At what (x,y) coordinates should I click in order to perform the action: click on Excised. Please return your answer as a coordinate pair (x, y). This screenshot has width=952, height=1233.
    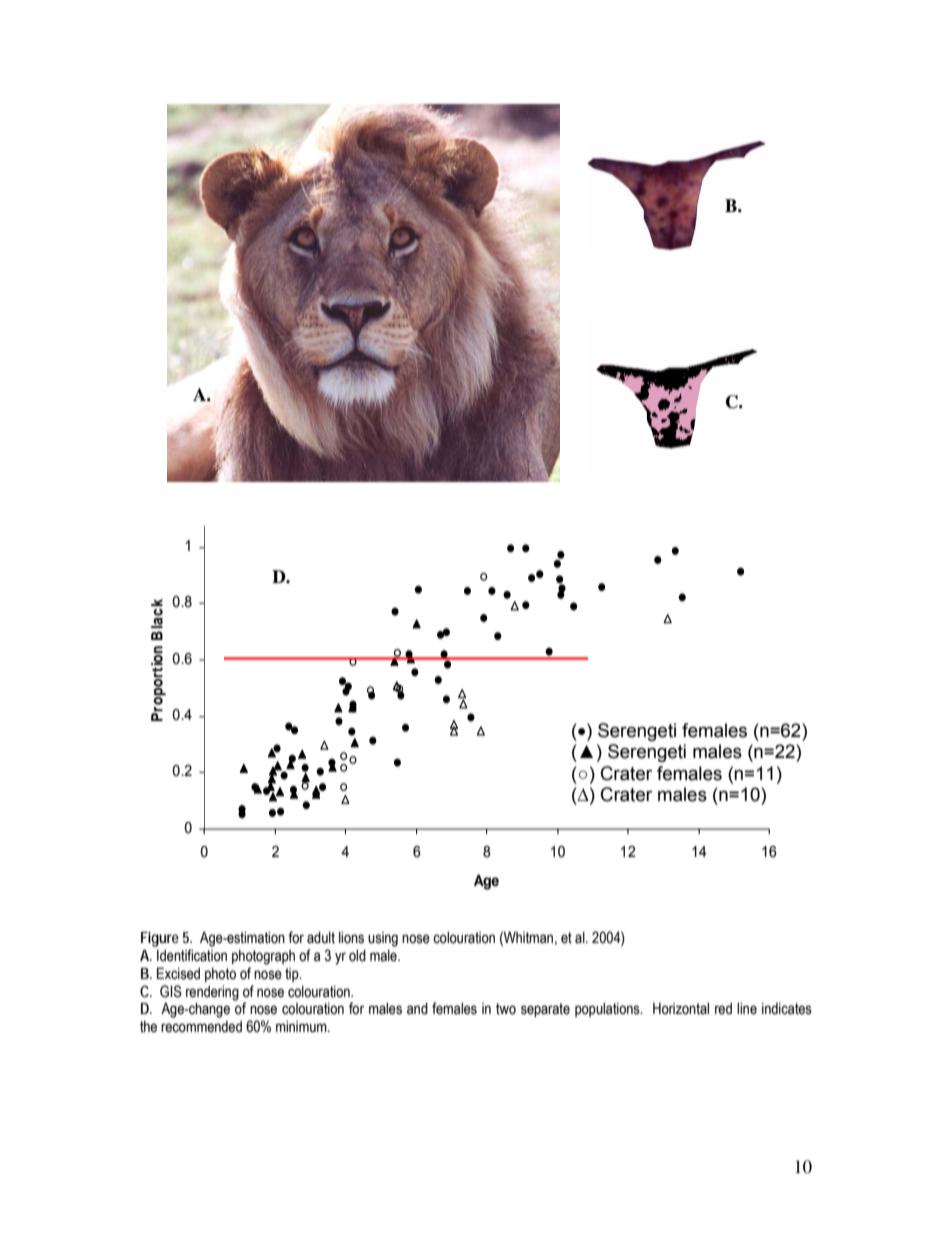
    Looking at the image, I should click on (178, 973).
